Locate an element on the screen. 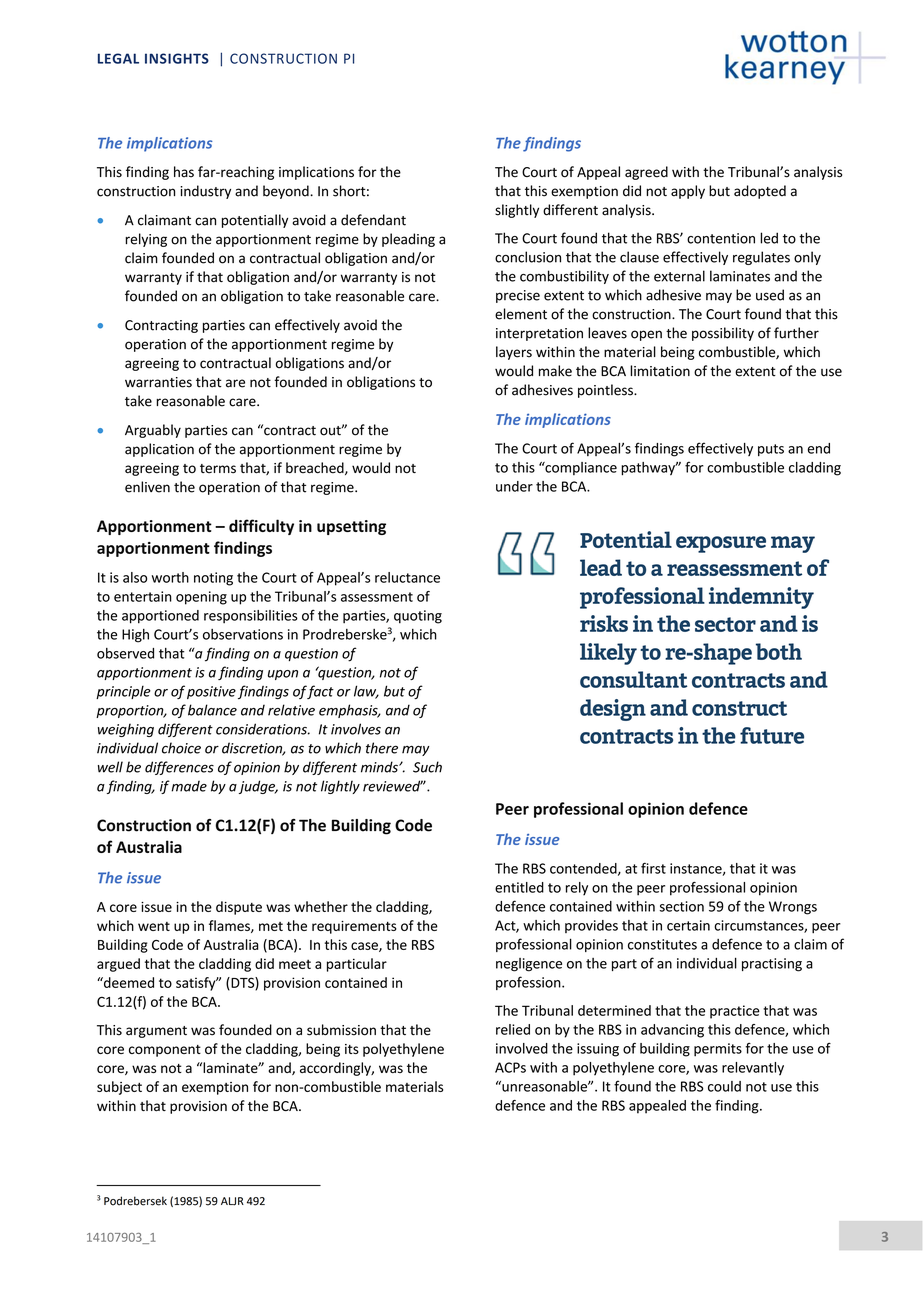 The width and height of the screenshot is (924, 1308). puts is located at coordinates (771, 450).
